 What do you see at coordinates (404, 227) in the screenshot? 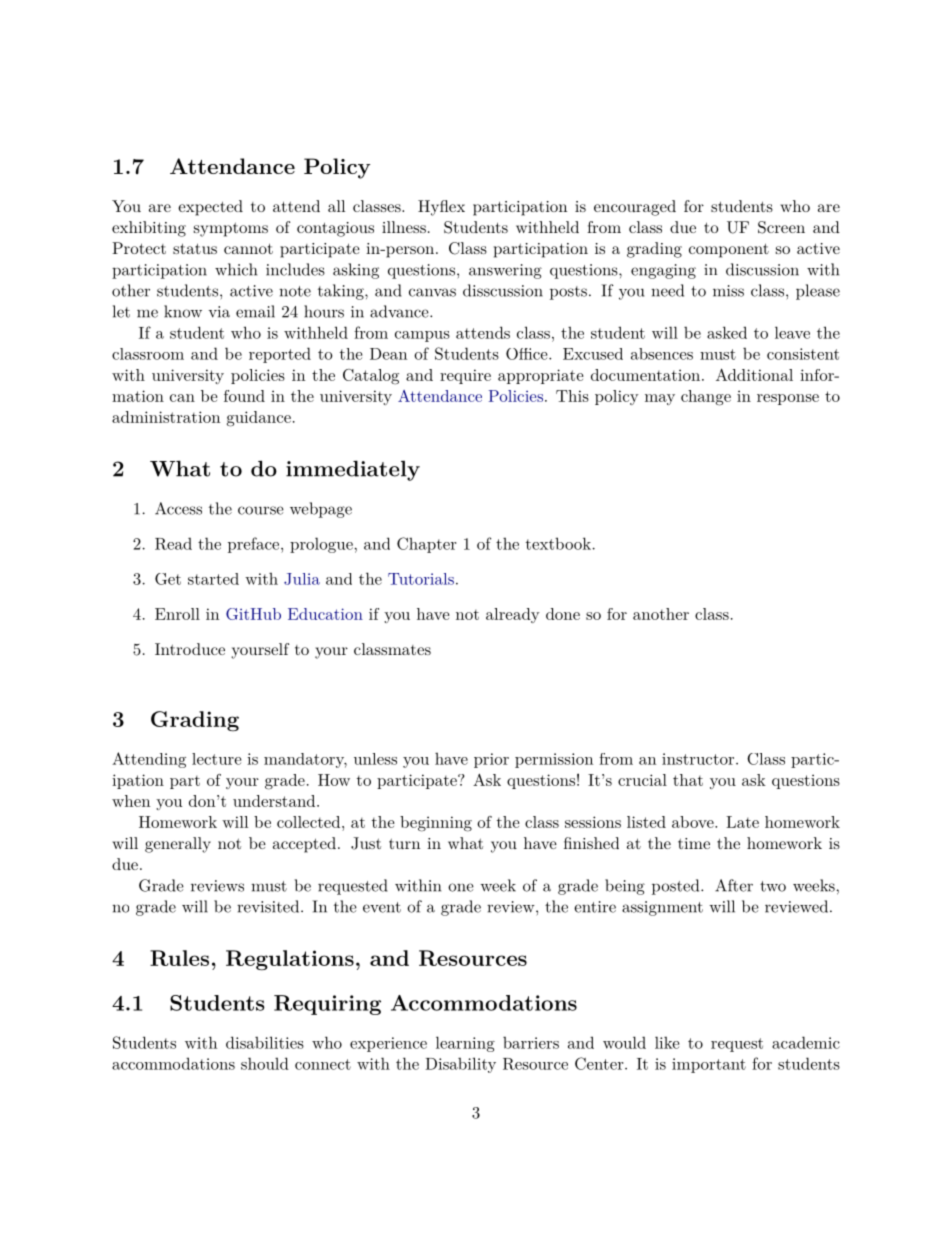
I see `illness` at bounding box center [404, 227].
